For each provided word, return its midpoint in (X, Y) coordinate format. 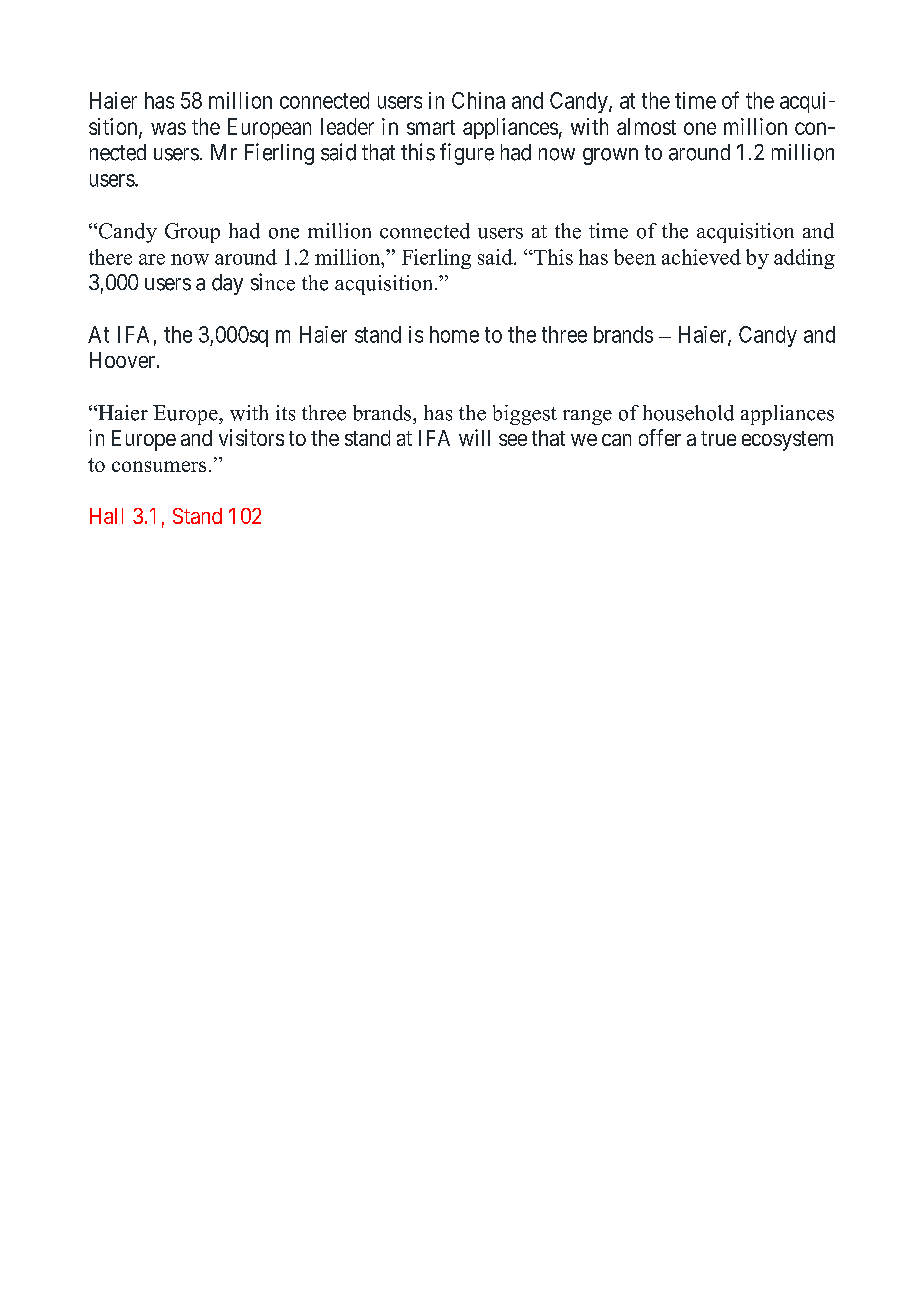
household (688, 413)
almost (646, 126)
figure (467, 154)
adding (804, 259)
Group (192, 233)
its (285, 413)
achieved (701, 257)
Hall (106, 516)
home (454, 334)
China (478, 100)
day (227, 284)
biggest (525, 415)
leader (347, 126)
